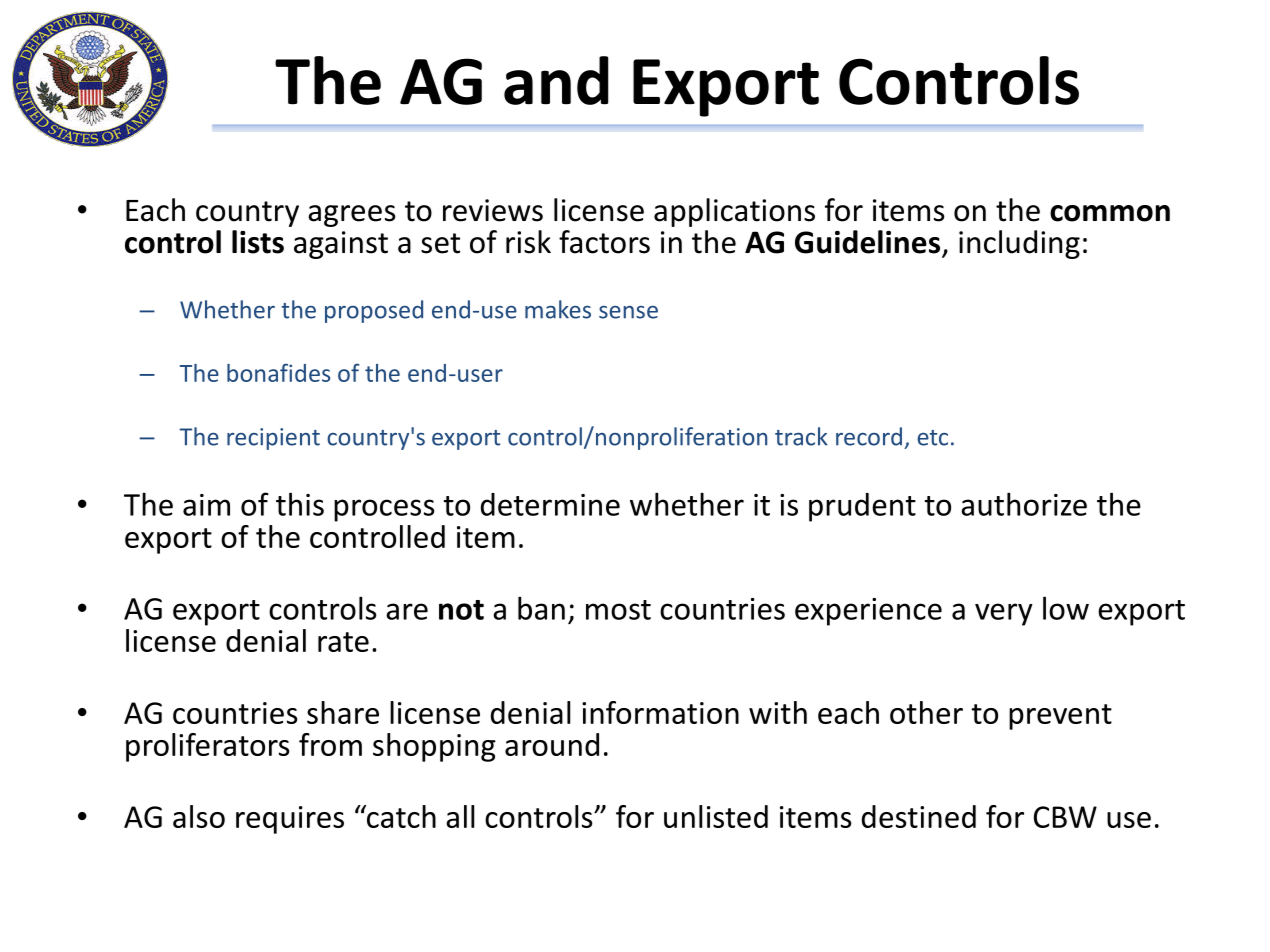 This screenshot has width=1270, height=952. Describe the element at coordinates (1110, 213) in the screenshot. I see `common` at that location.
